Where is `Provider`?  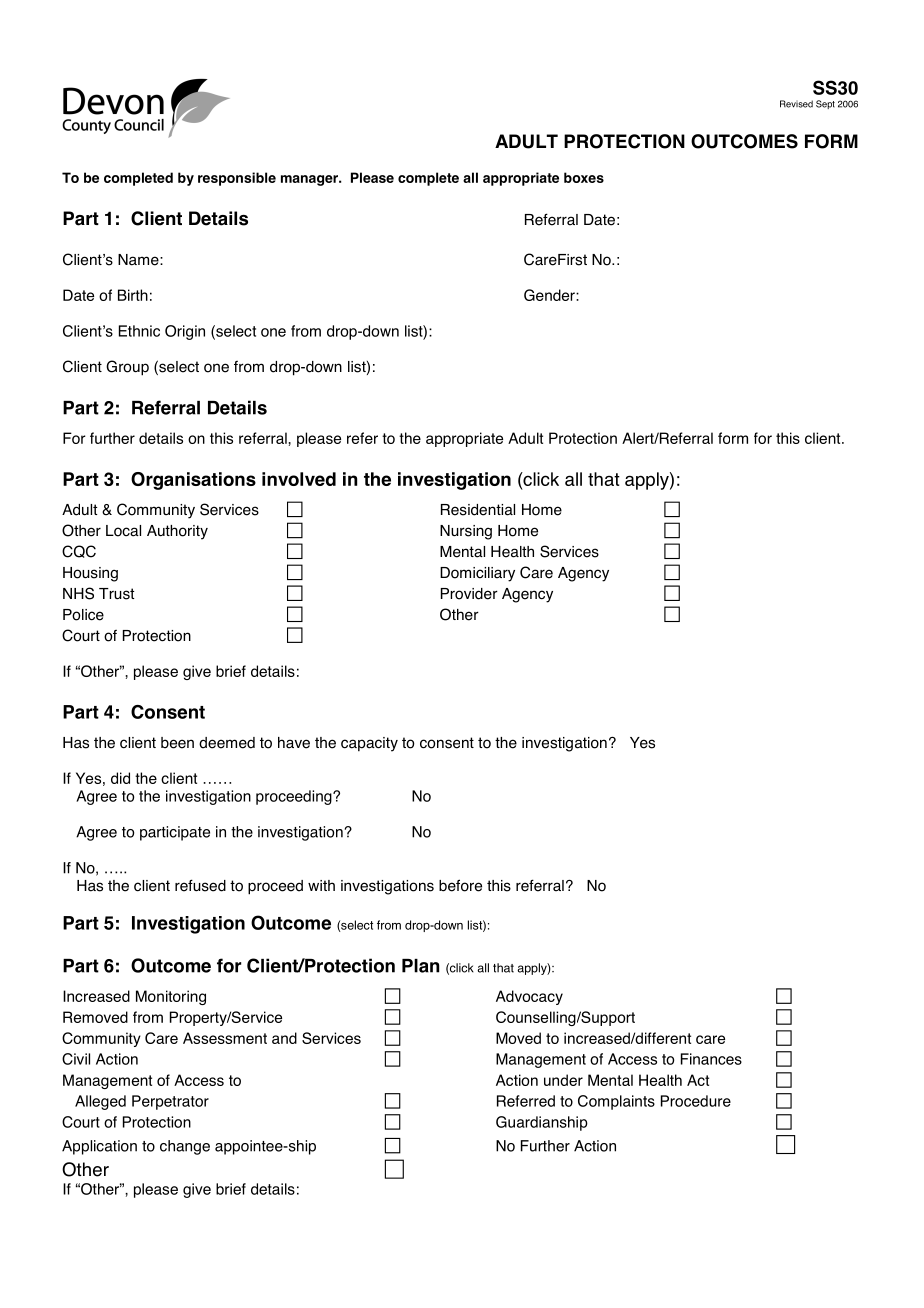 Provider is located at coordinates (469, 594).
